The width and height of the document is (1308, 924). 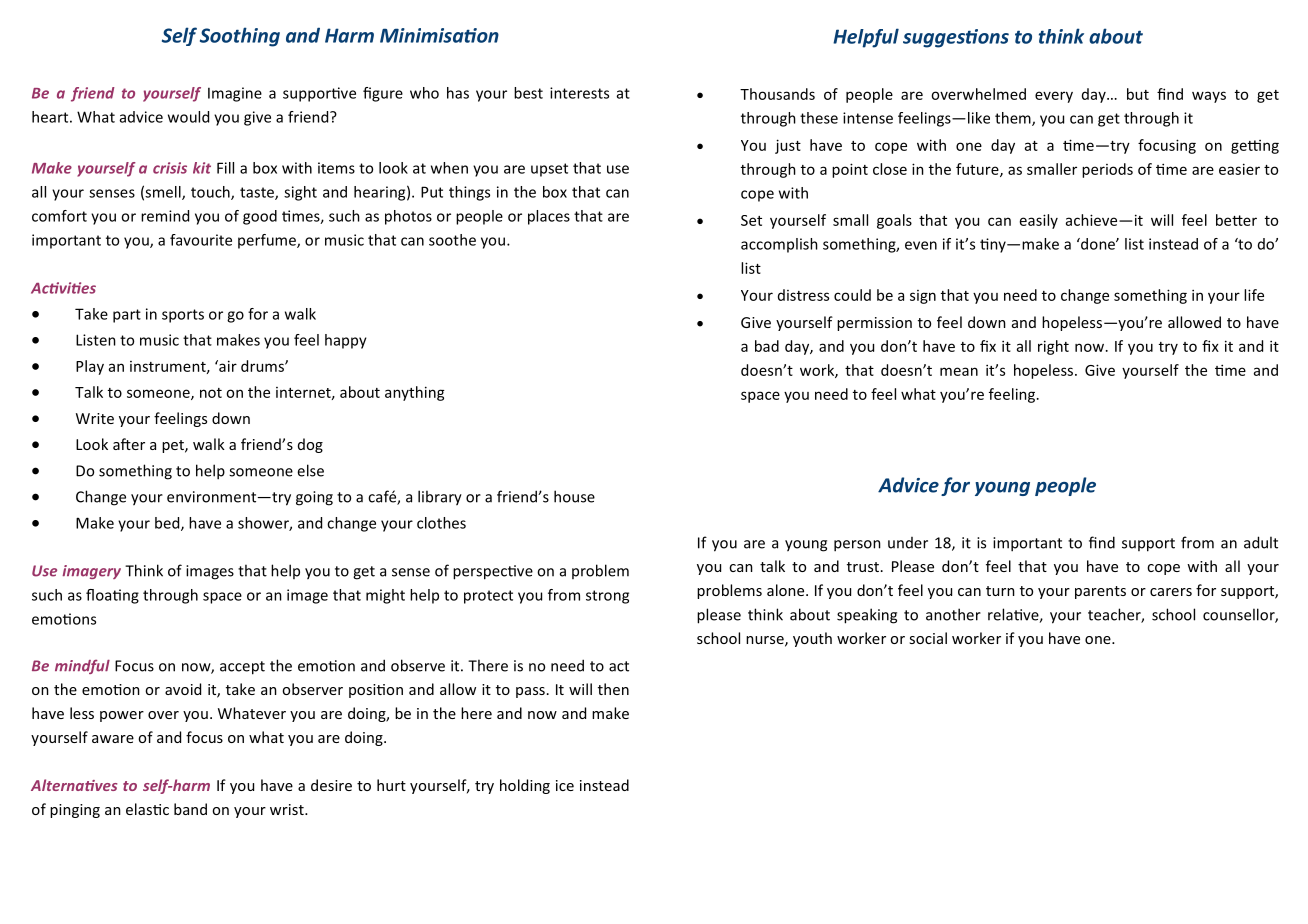 I want to click on favourite, so click(x=201, y=240).
